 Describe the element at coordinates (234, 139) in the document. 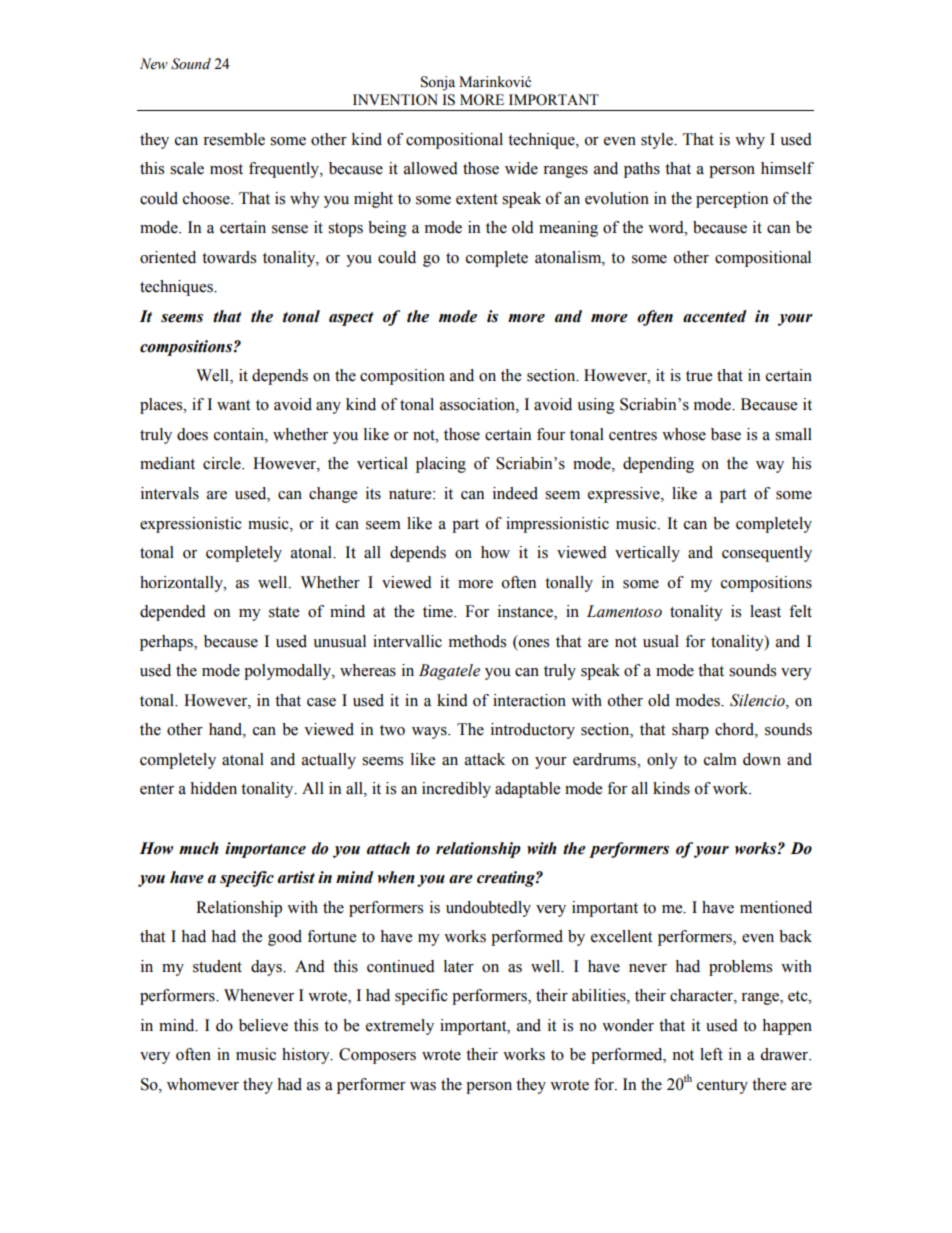

I see `resemble` at that location.
